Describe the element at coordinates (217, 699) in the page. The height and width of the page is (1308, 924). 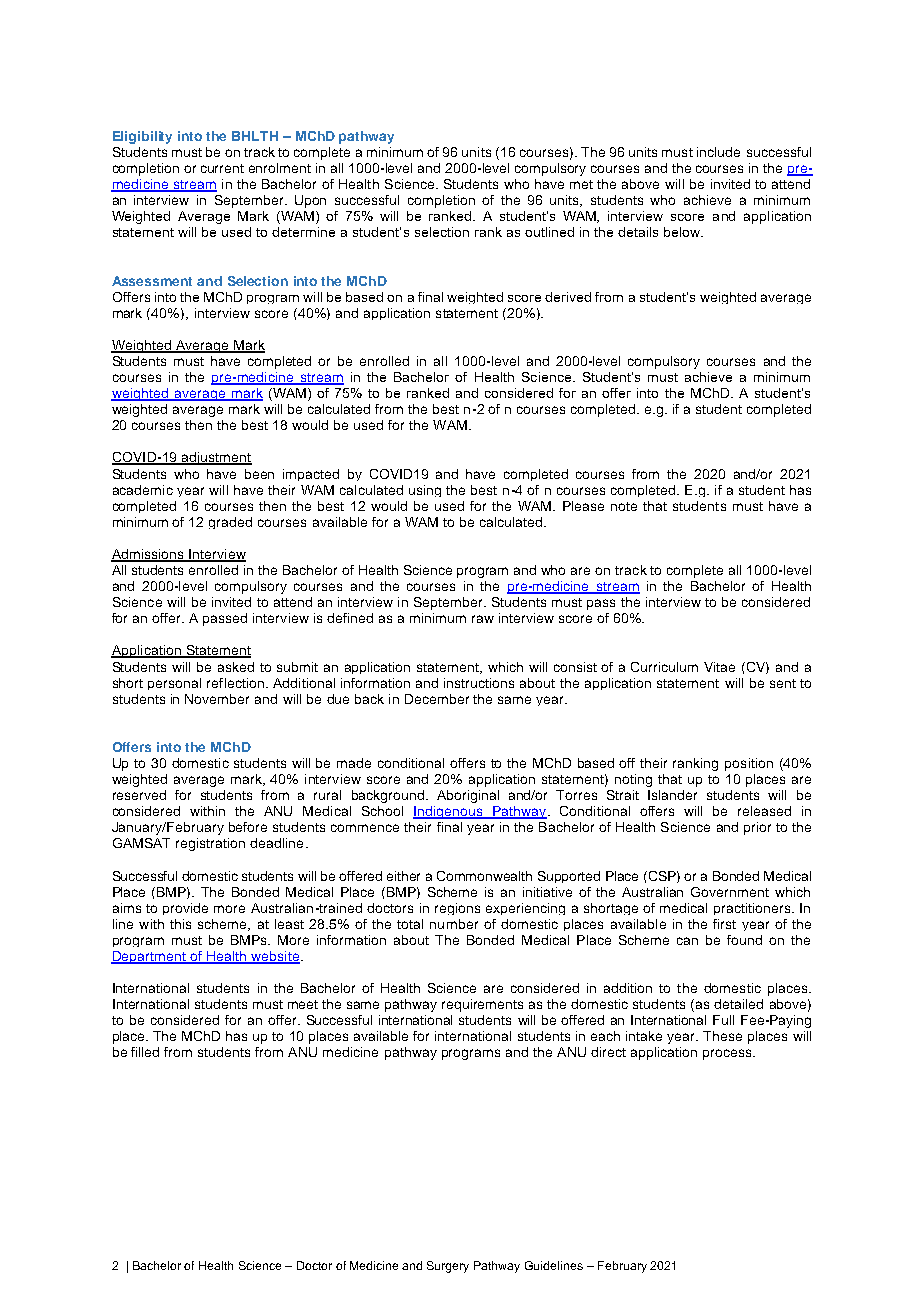
I see `November` at that location.
